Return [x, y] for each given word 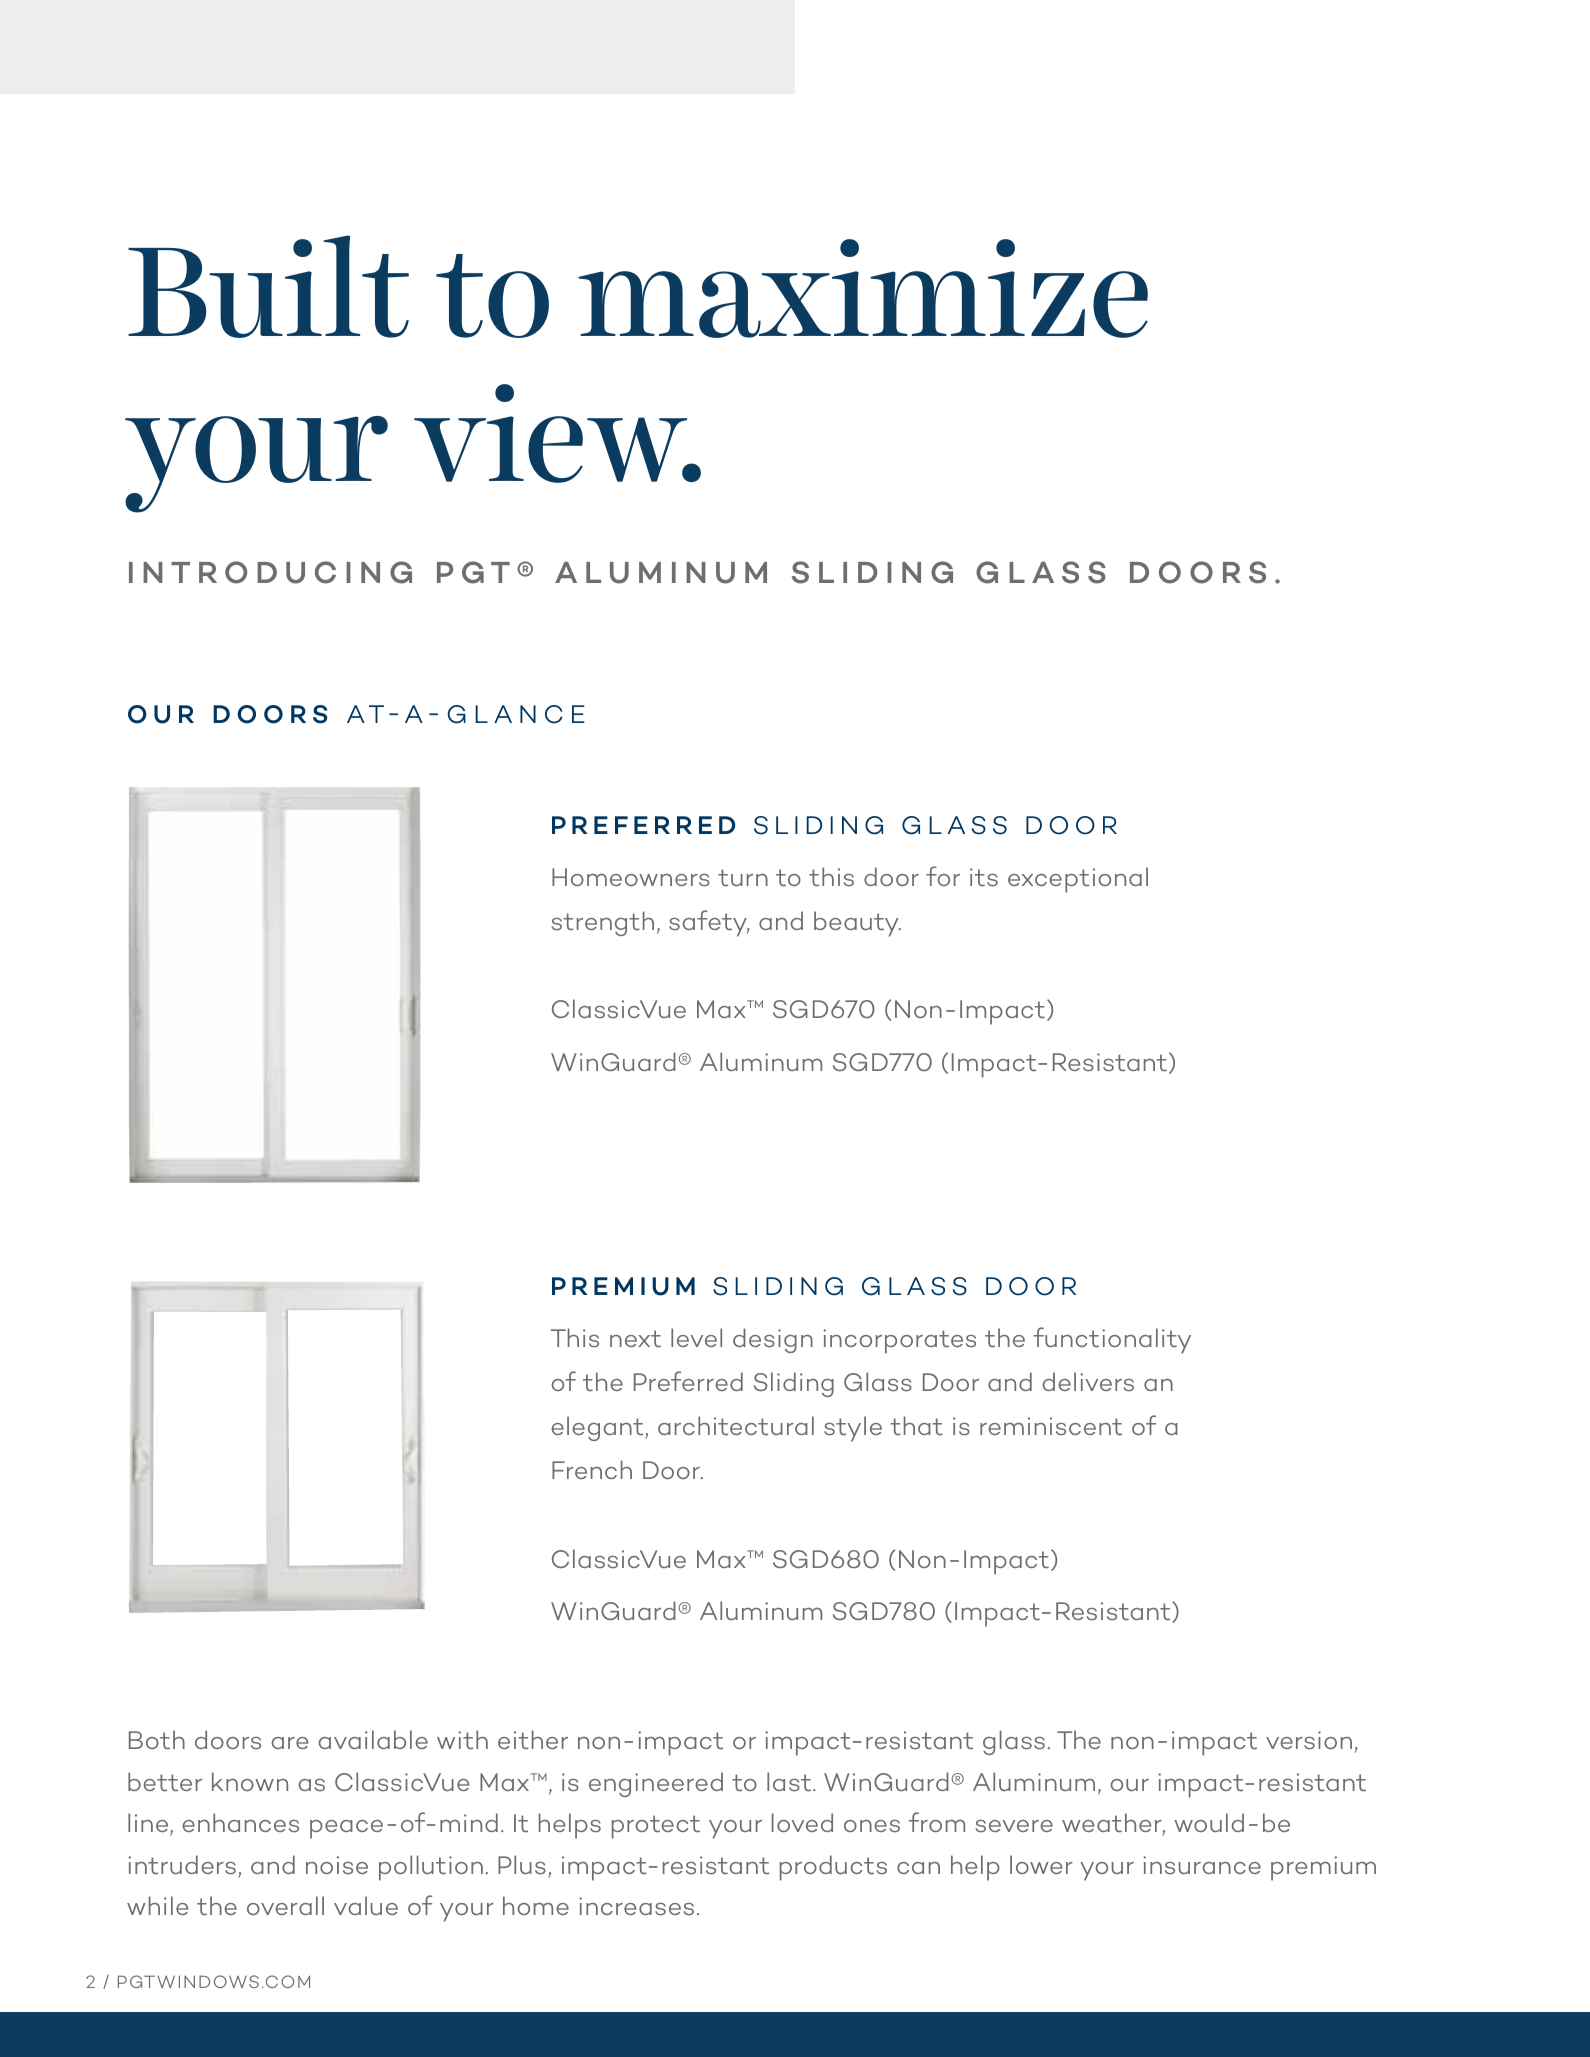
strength [602, 923]
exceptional [1078, 880]
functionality [1112, 1340]
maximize [863, 288]
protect [656, 1827]
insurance [1202, 1865]
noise [337, 1865]
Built [268, 286]
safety [709, 923]
